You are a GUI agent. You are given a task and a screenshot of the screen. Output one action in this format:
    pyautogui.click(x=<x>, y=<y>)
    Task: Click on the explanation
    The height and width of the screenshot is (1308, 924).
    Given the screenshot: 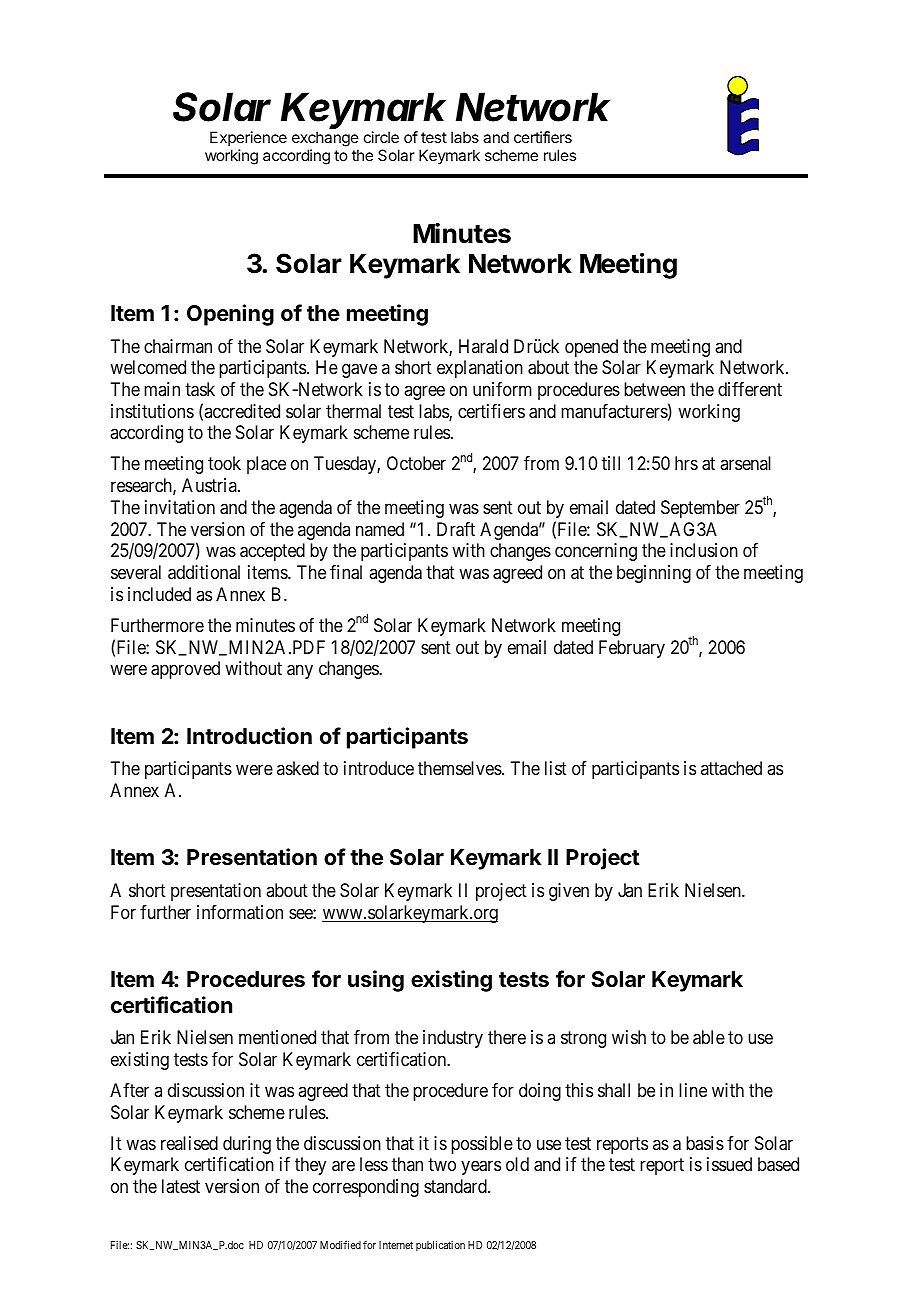 What is the action you would take?
    pyautogui.click(x=480, y=369)
